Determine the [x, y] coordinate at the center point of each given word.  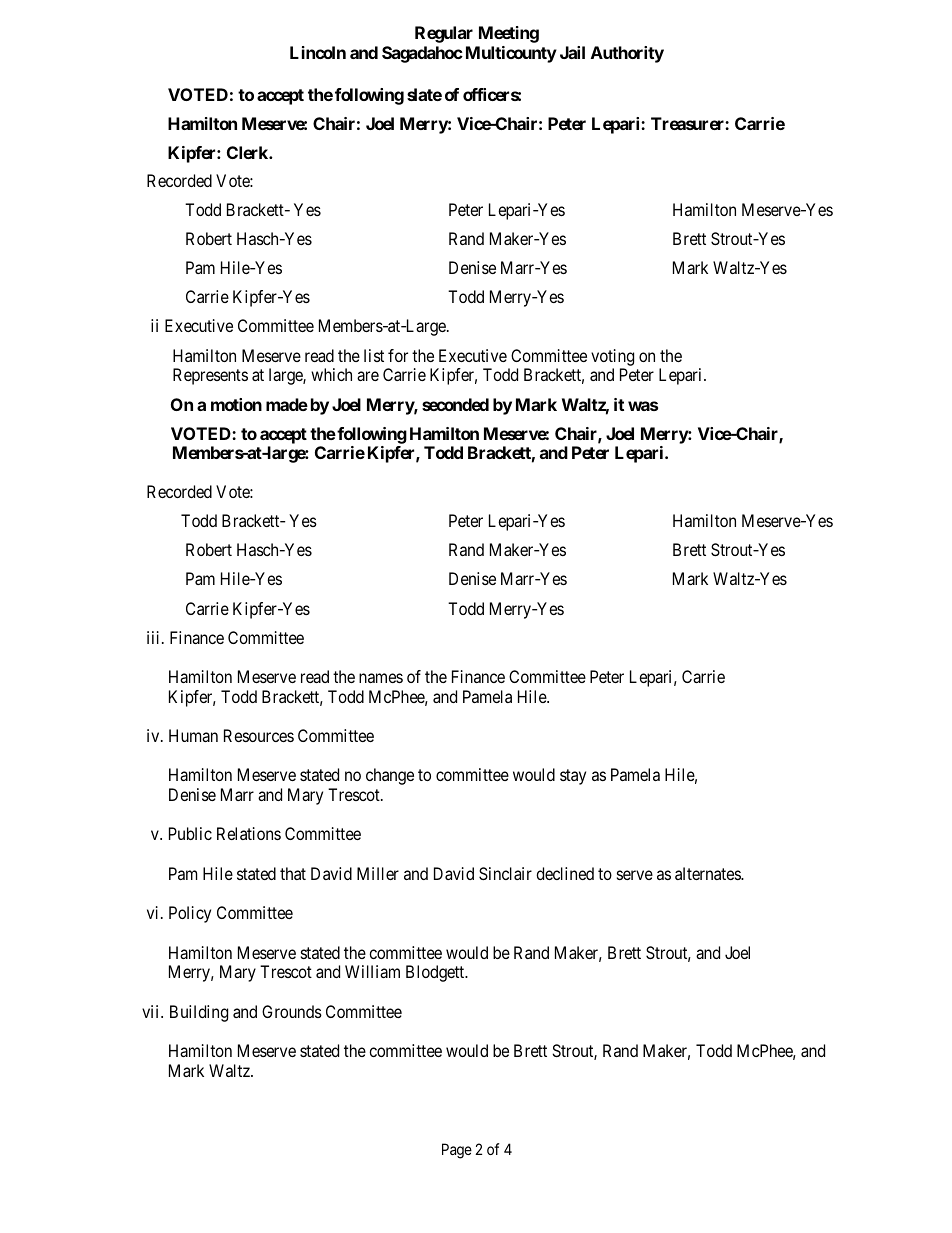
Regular [444, 34]
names [381, 678]
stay [573, 777]
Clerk [248, 152]
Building [199, 1013]
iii [155, 637]
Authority [627, 54]
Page [457, 1151]
